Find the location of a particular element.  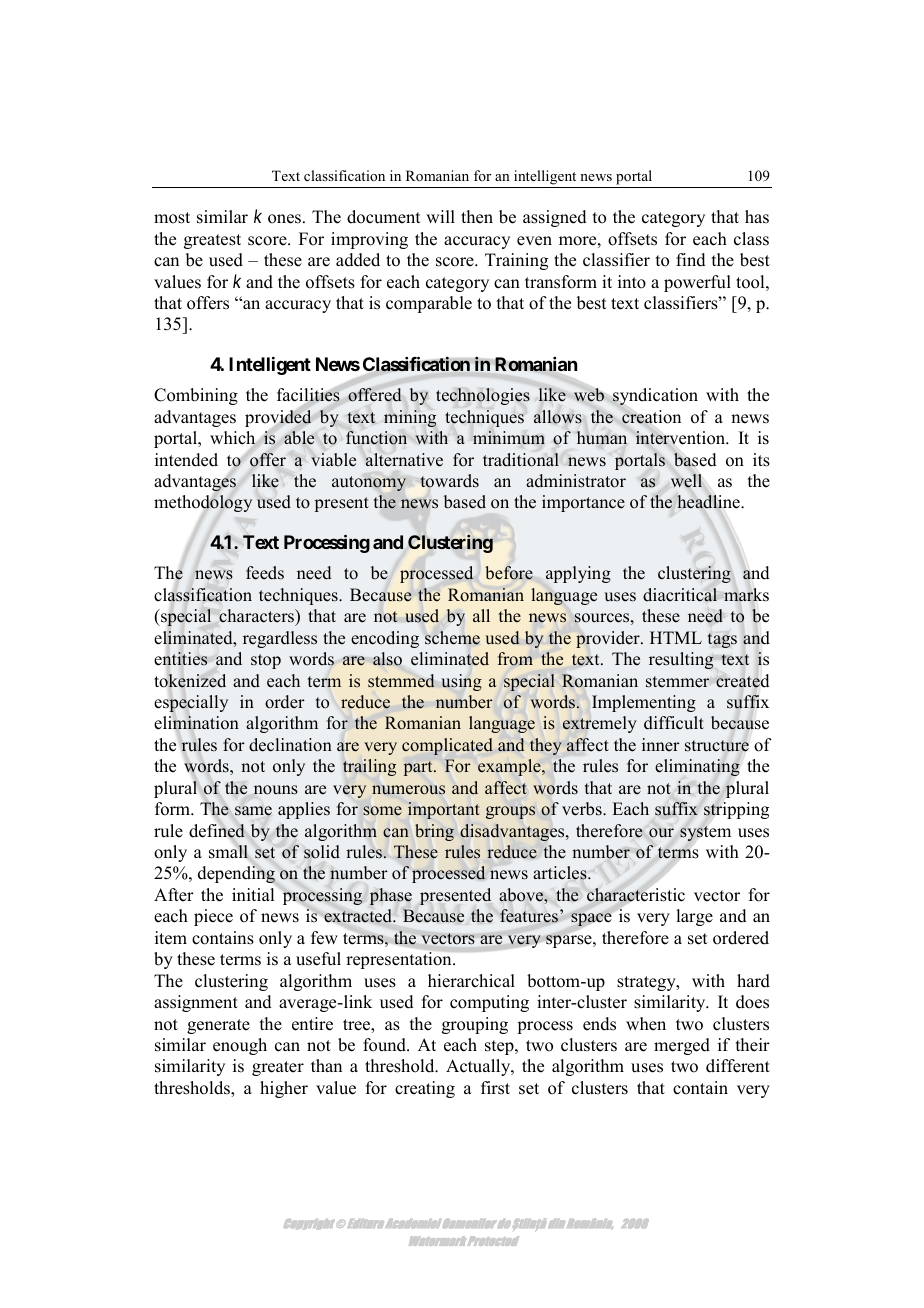

provided is located at coordinates (279, 419).
